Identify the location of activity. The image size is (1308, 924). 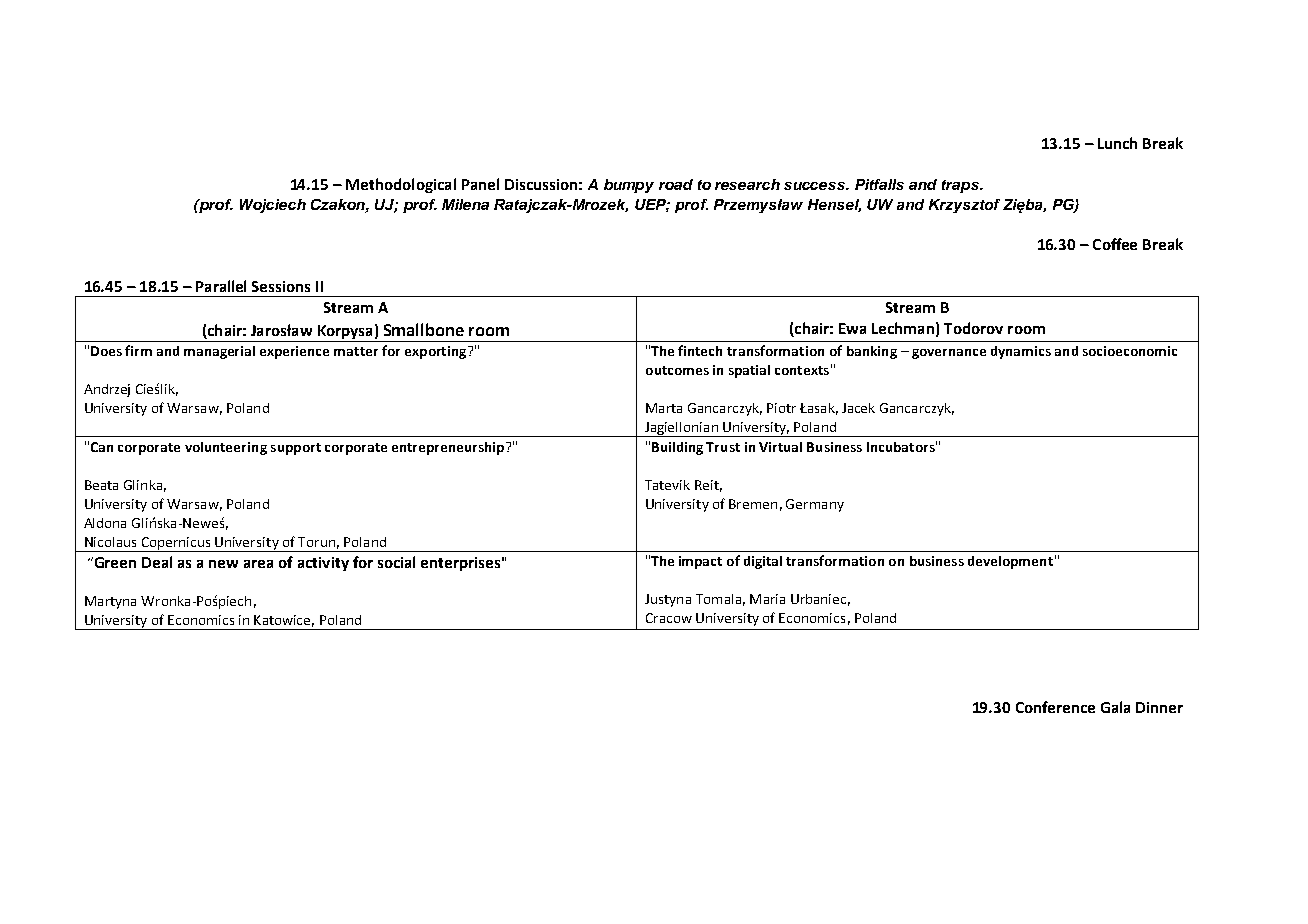
(323, 564).
